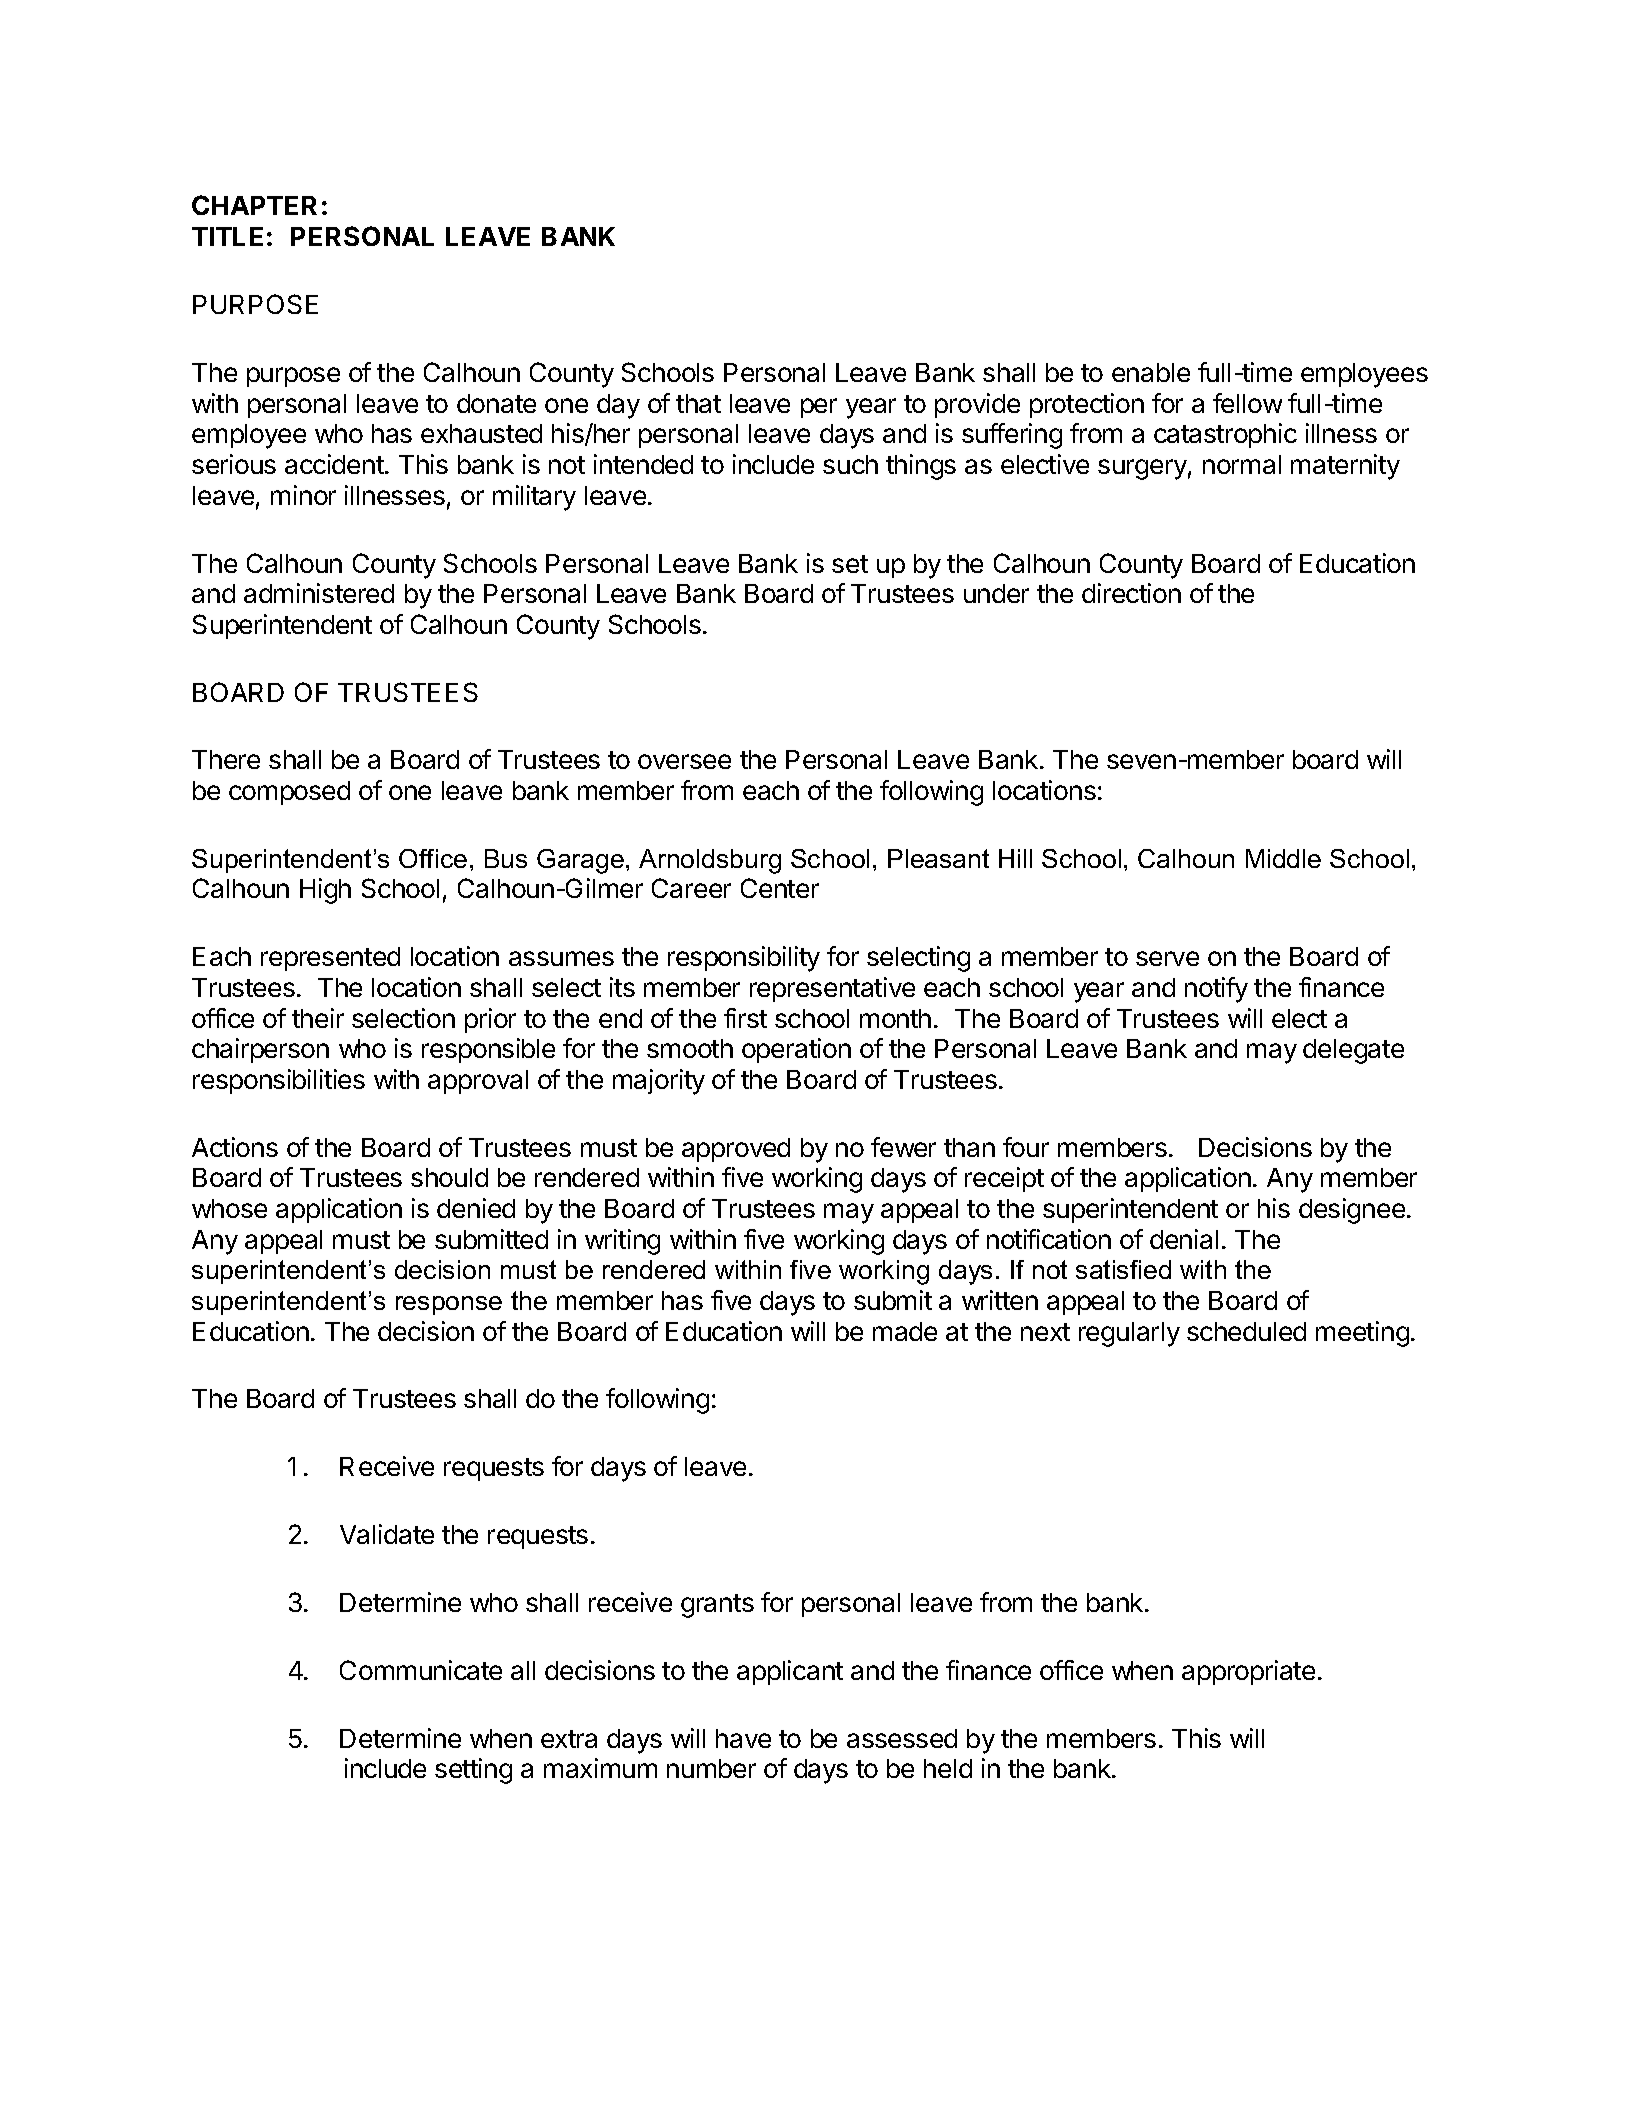 Image resolution: width=1629 pixels, height=2108 pixels. What do you see at coordinates (330, 959) in the image?
I see `represented` at bounding box center [330, 959].
